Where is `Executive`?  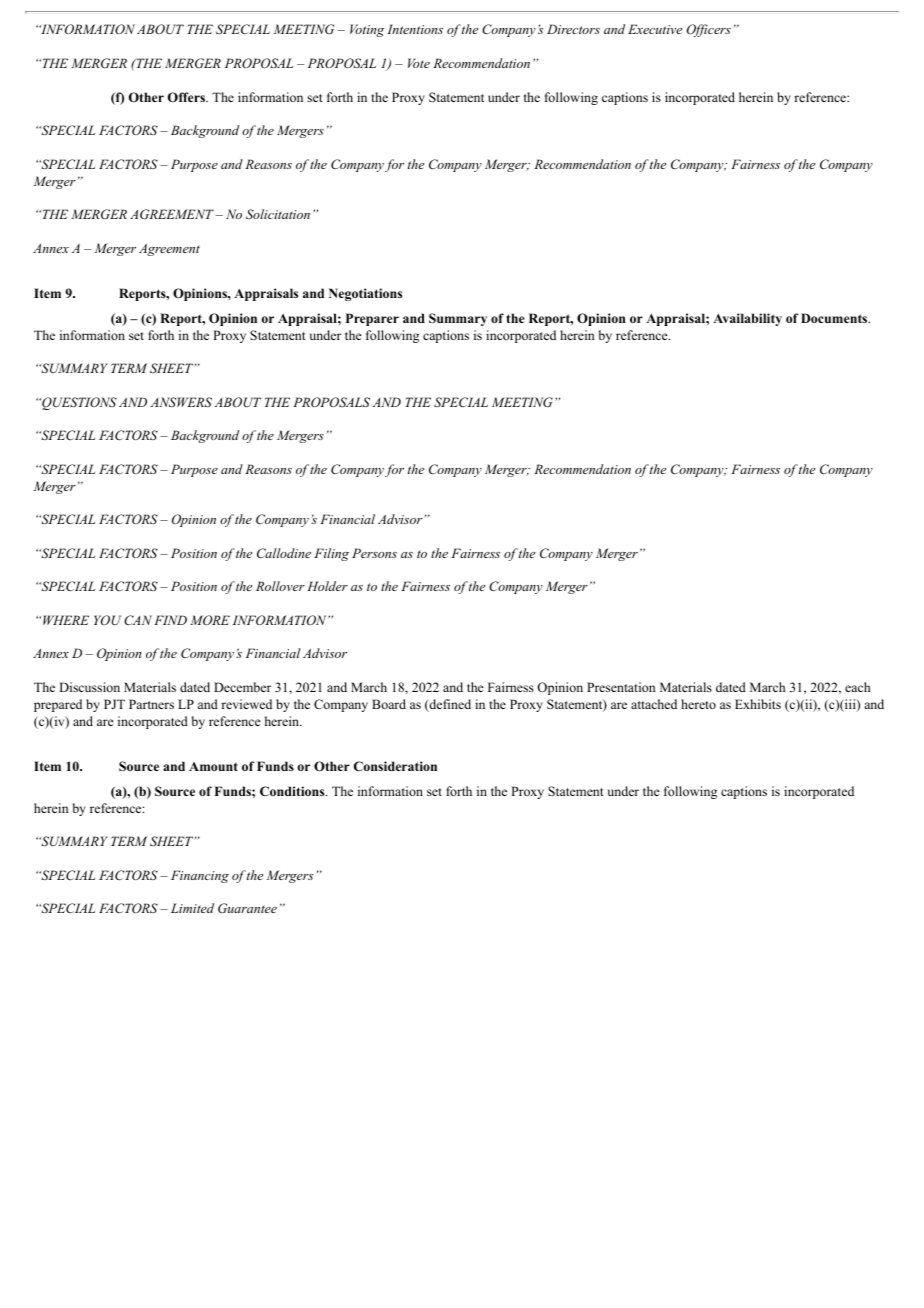
Executive is located at coordinates (655, 29).
